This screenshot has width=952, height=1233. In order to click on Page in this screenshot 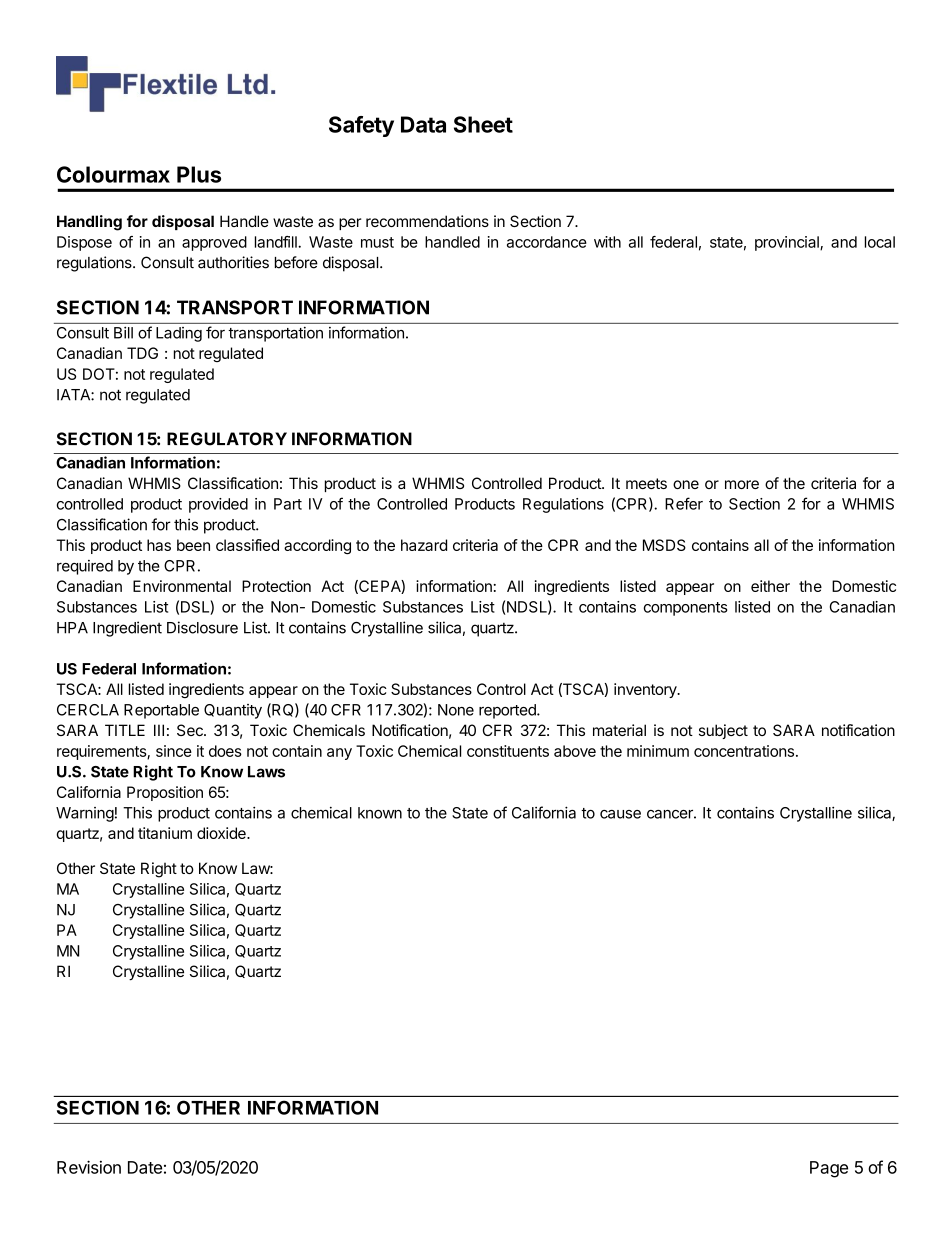, I will do `click(829, 1169)`.
